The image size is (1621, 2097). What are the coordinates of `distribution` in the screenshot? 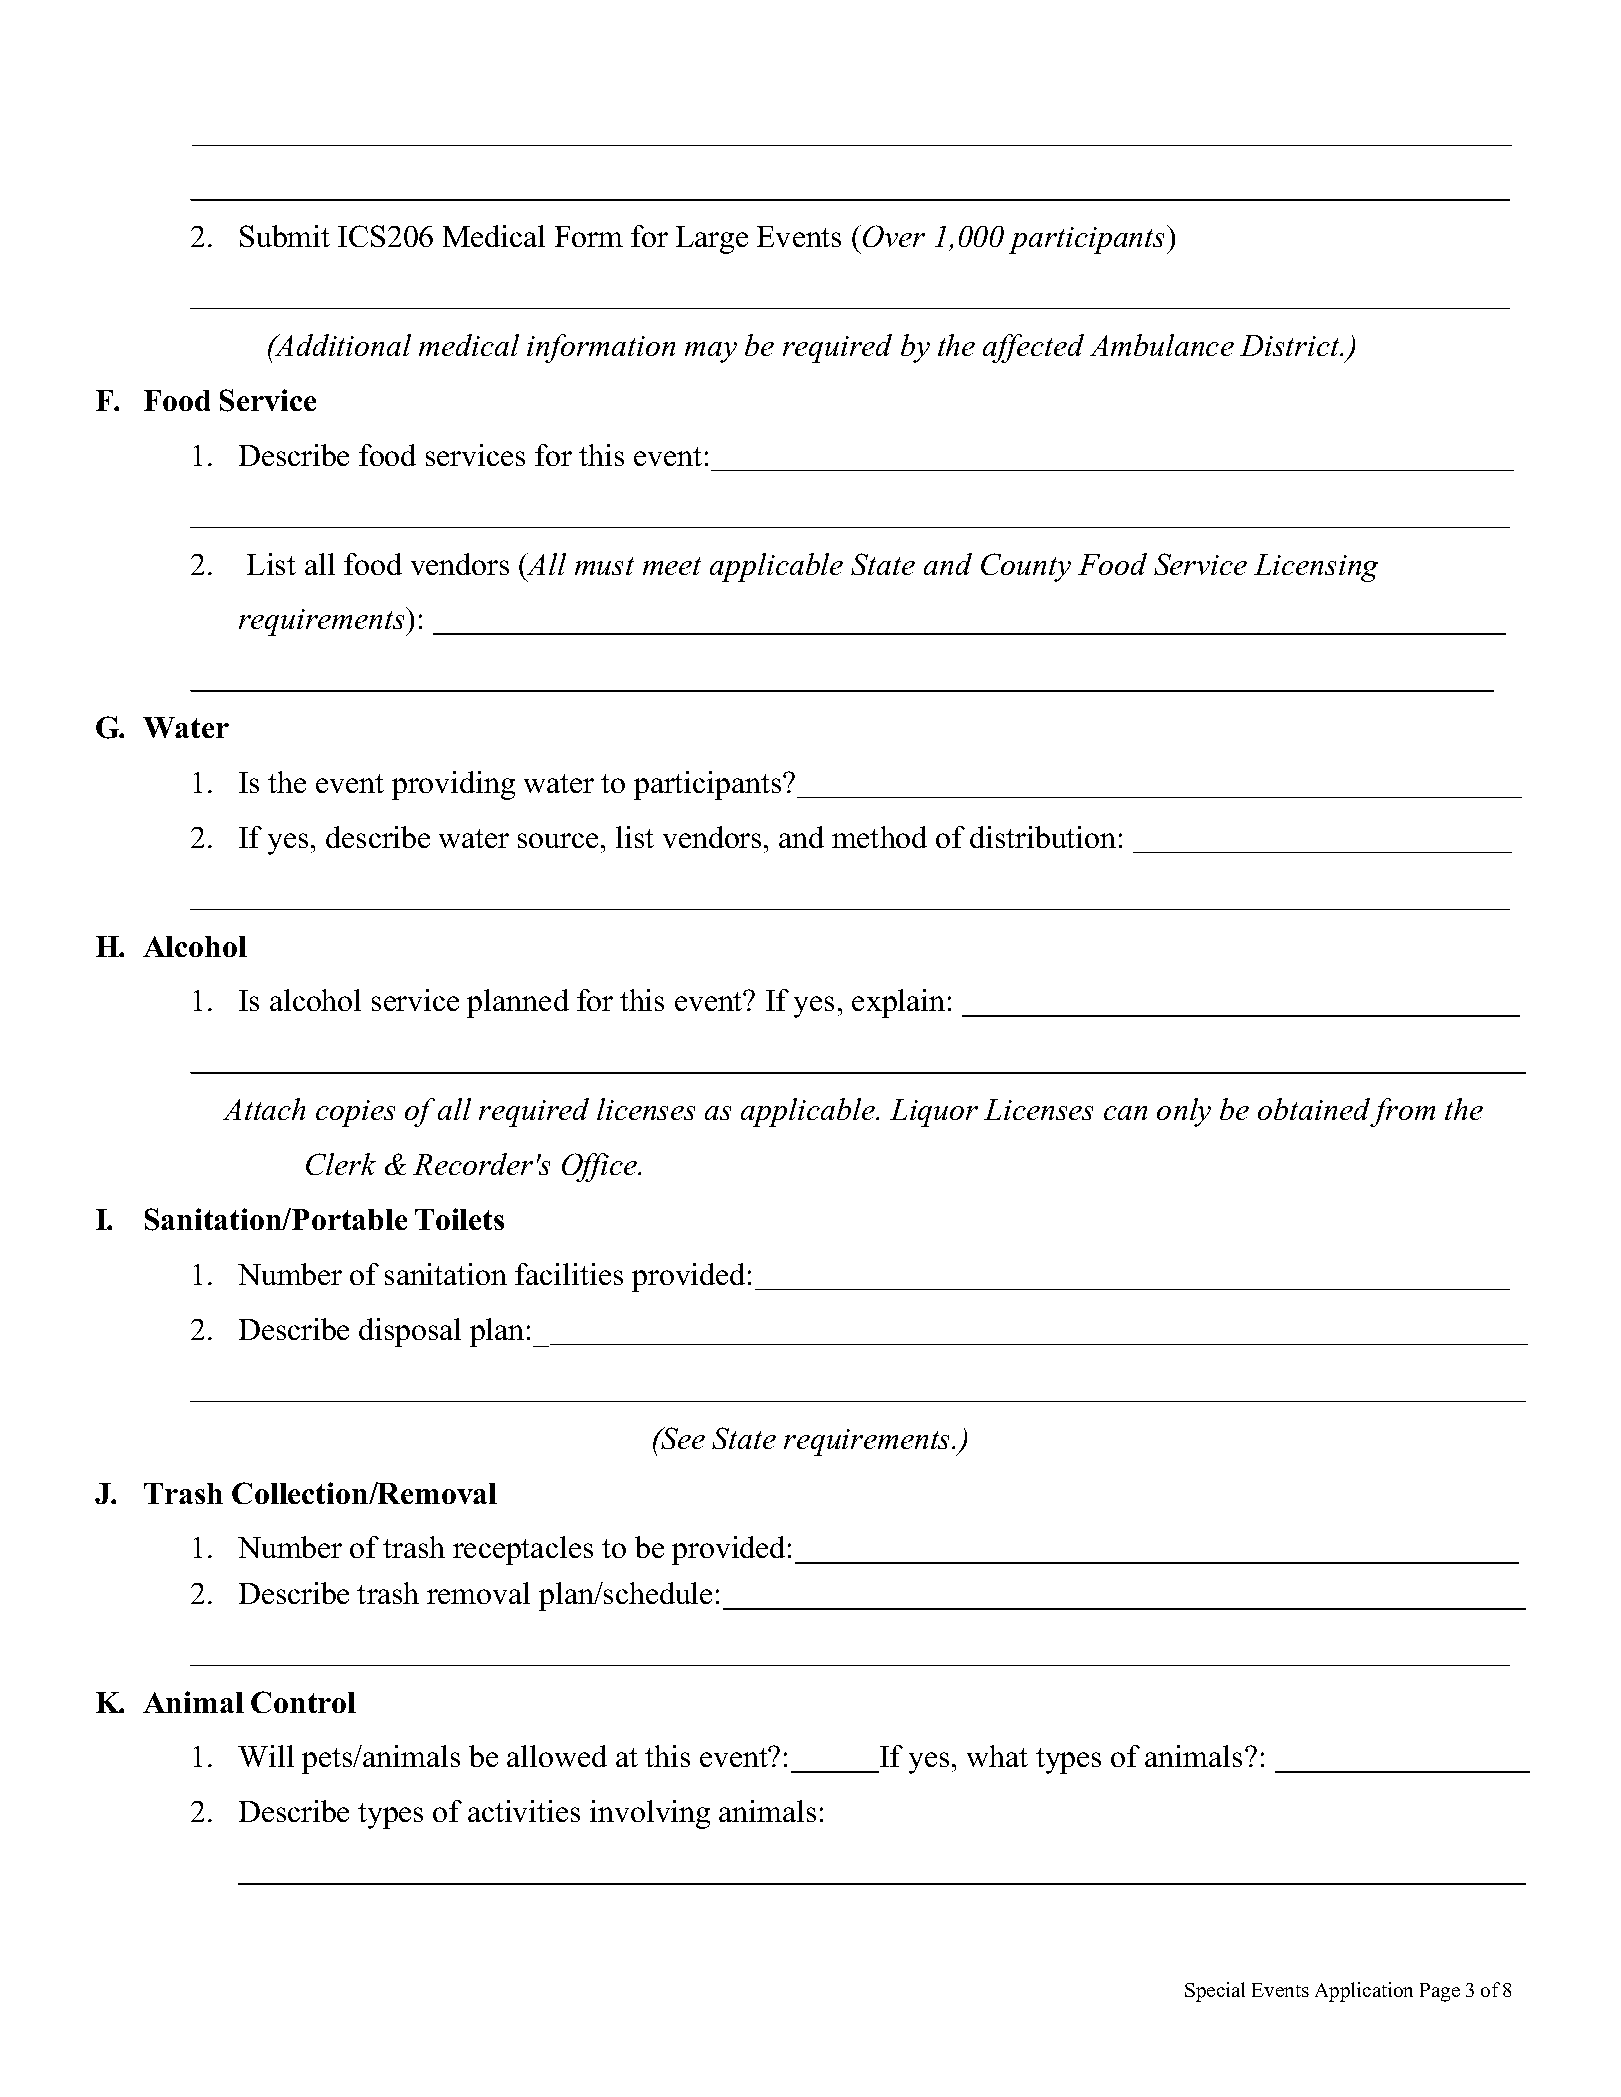 It's located at (1043, 837).
